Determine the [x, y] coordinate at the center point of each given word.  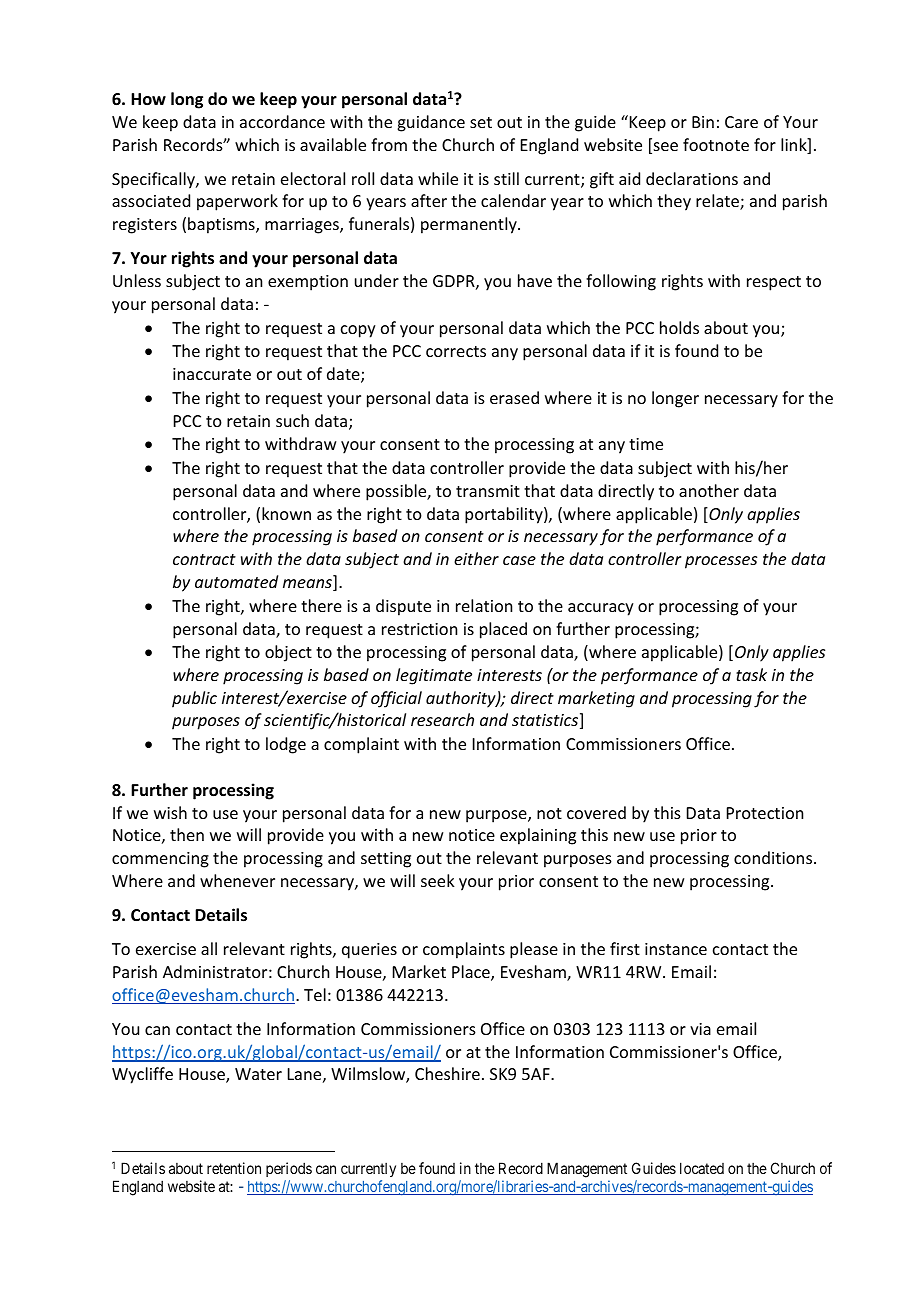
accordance [282, 121]
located [702, 1168]
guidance [431, 123]
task [751, 674]
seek [438, 880]
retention [234, 1168]
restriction [419, 629]
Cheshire [447, 1073]
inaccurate [212, 374]
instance [676, 949]
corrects [456, 351]
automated [236, 581]
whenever [237, 880]
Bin [703, 122]
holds [679, 327]
